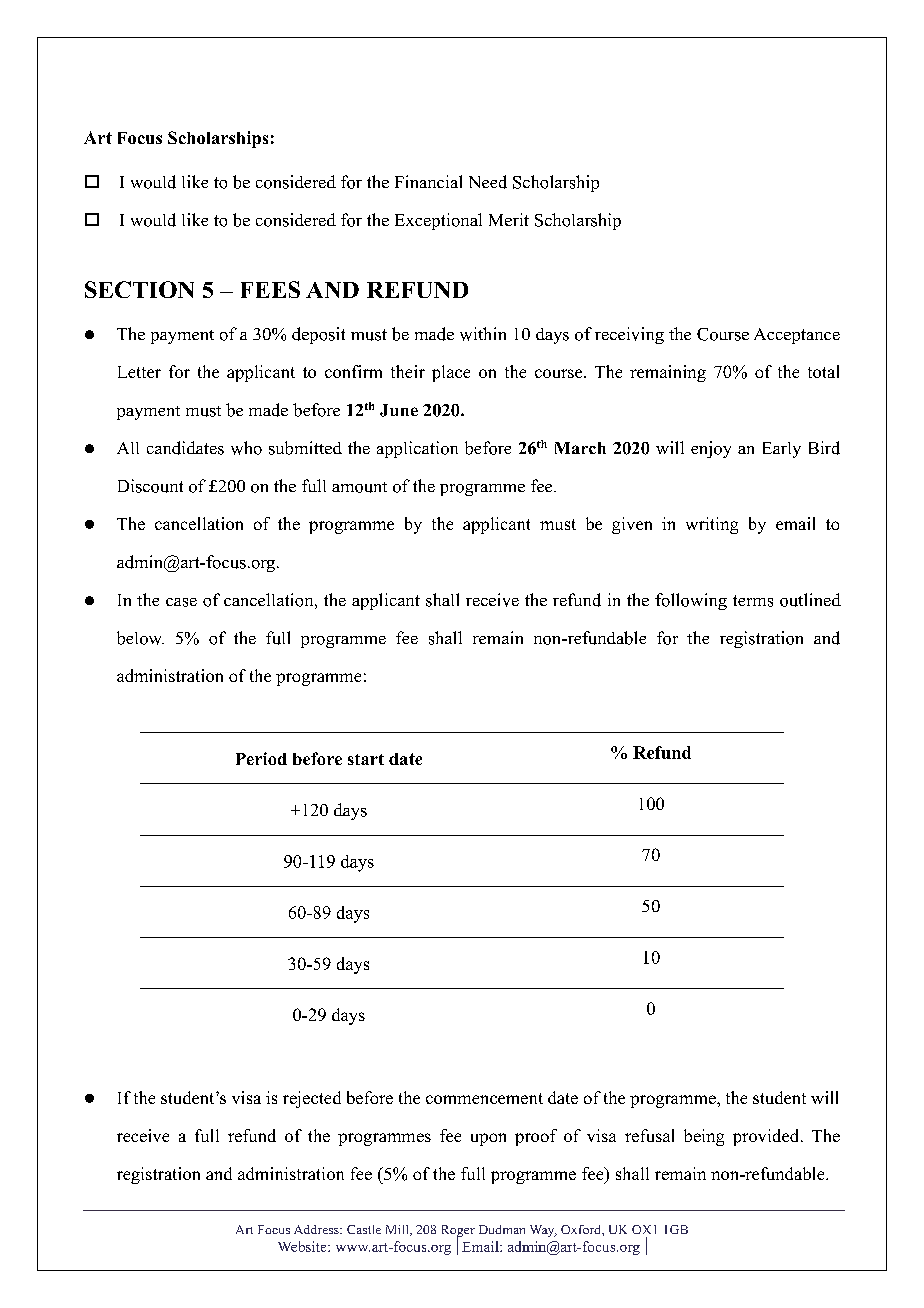  What do you see at coordinates (767, 1137) in the screenshot?
I see `provided` at bounding box center [767, 1137].
